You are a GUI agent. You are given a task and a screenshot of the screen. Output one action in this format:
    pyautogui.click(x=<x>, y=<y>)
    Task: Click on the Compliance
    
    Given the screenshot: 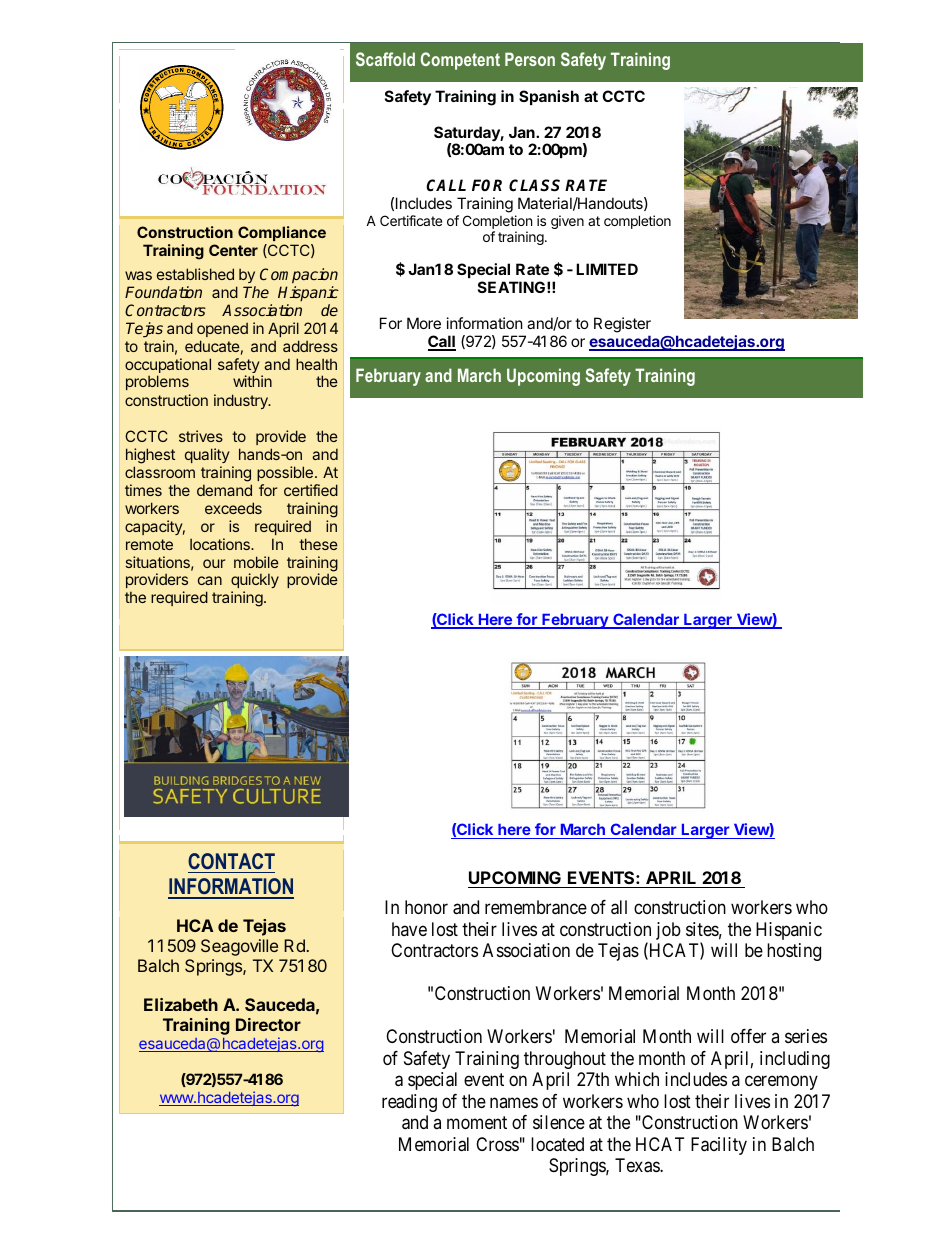 What is the action you would take?
    pyautogui.click(x=282, y=233)
